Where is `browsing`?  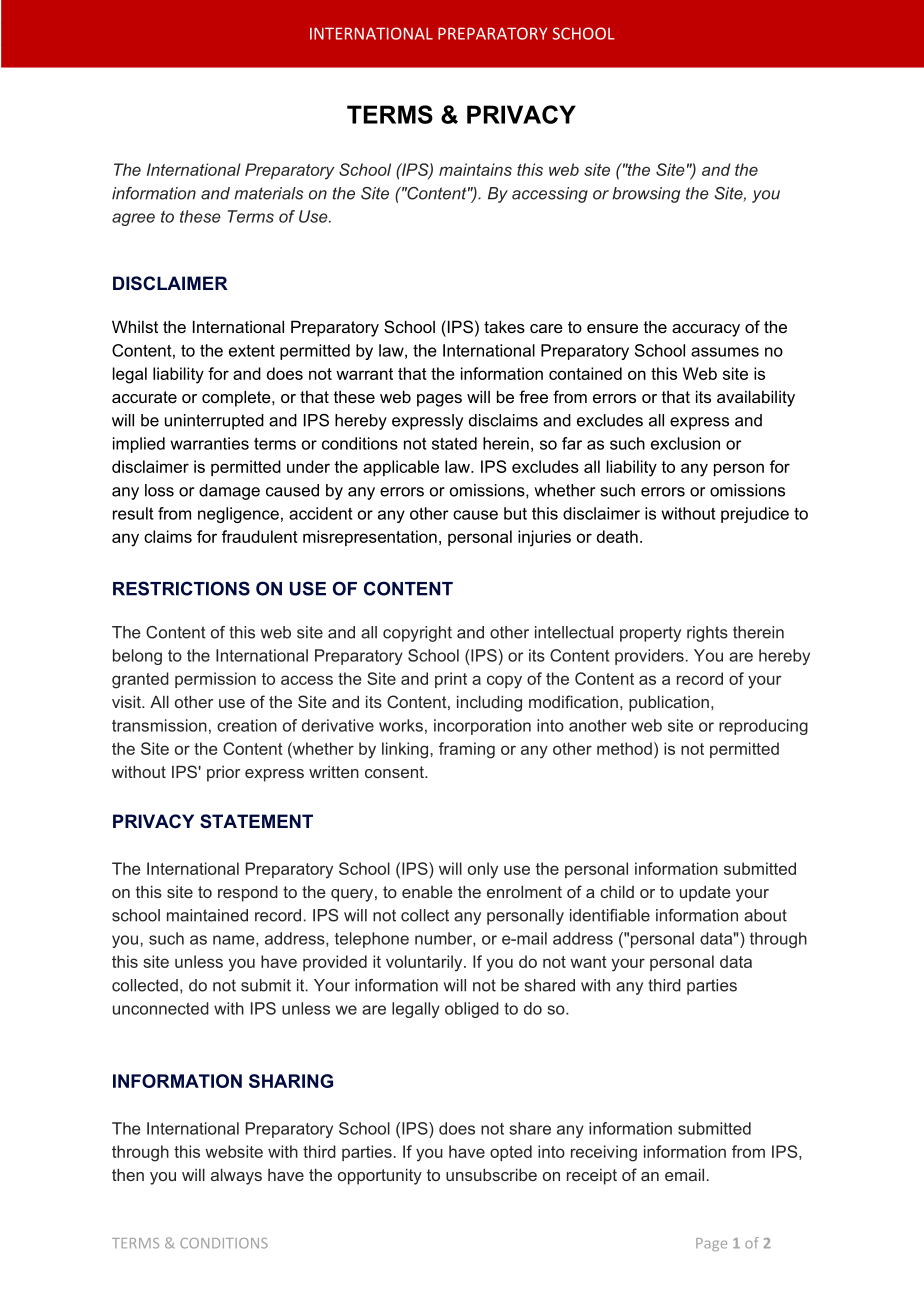
browsing is located at coordinates (646, 195).
